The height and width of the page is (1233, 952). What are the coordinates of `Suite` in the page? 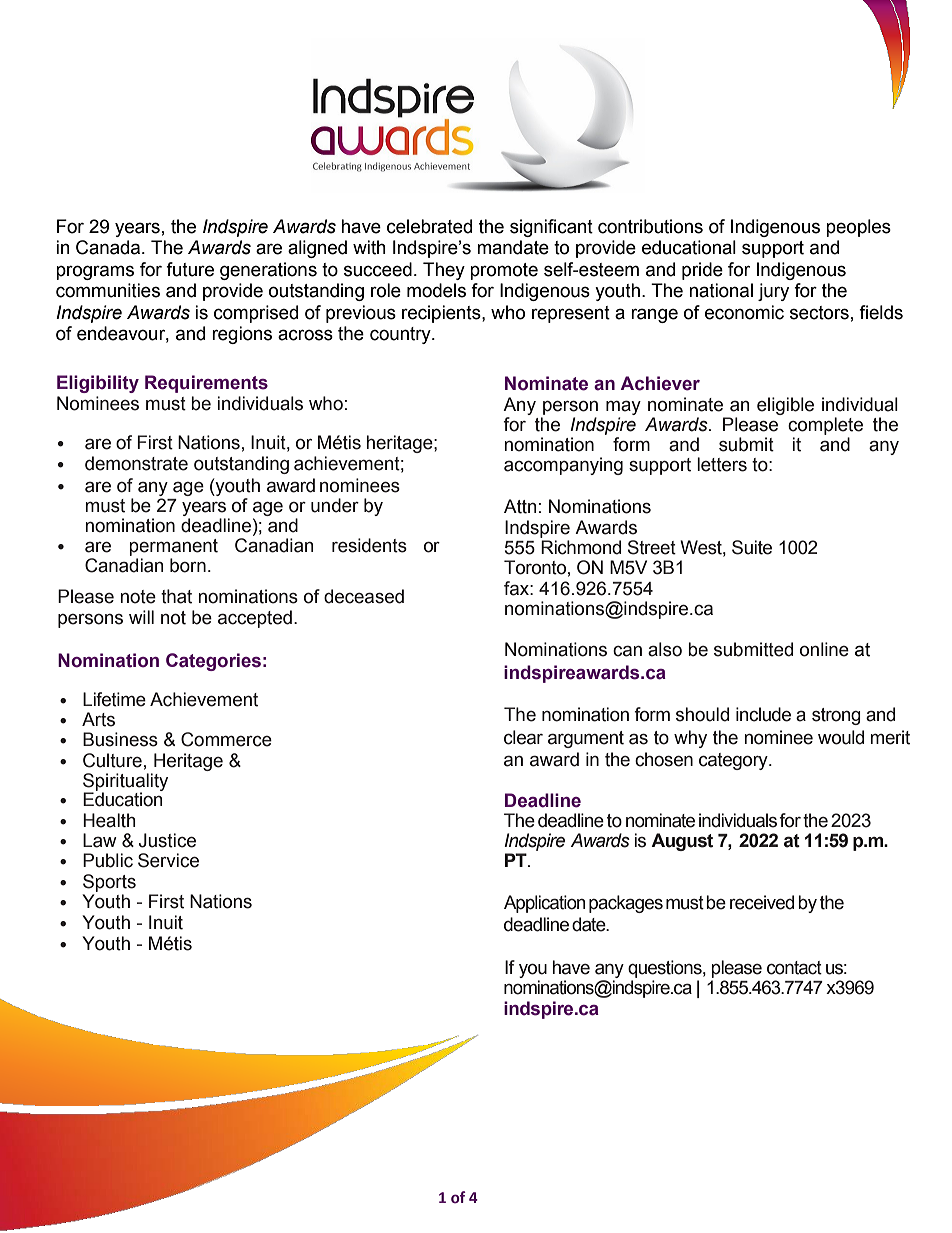 It's located at (752, 547).
